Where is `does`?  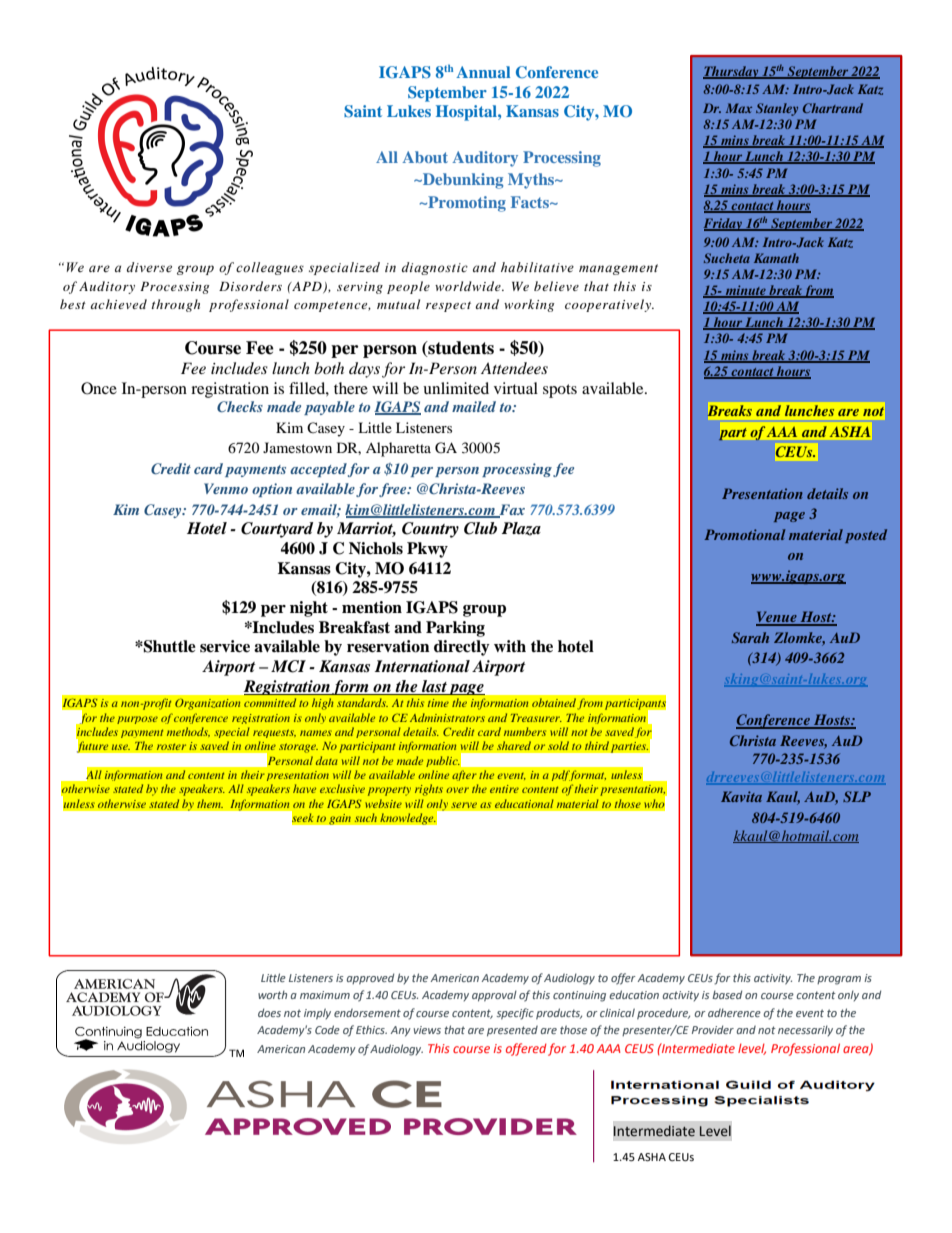 does is located at coordinates (269, 1012).
